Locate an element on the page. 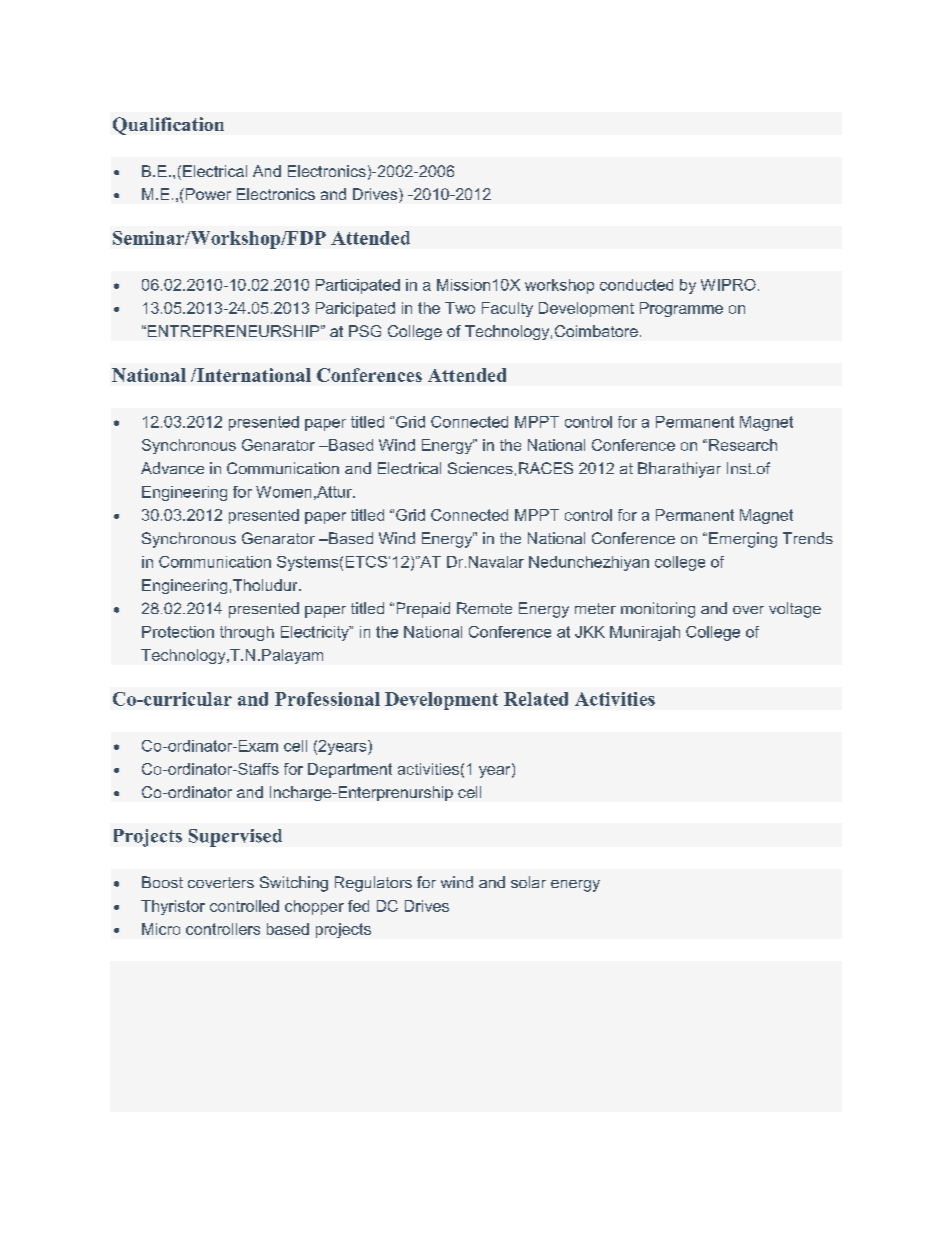  Emerging is located at coordinates (743, 540).
